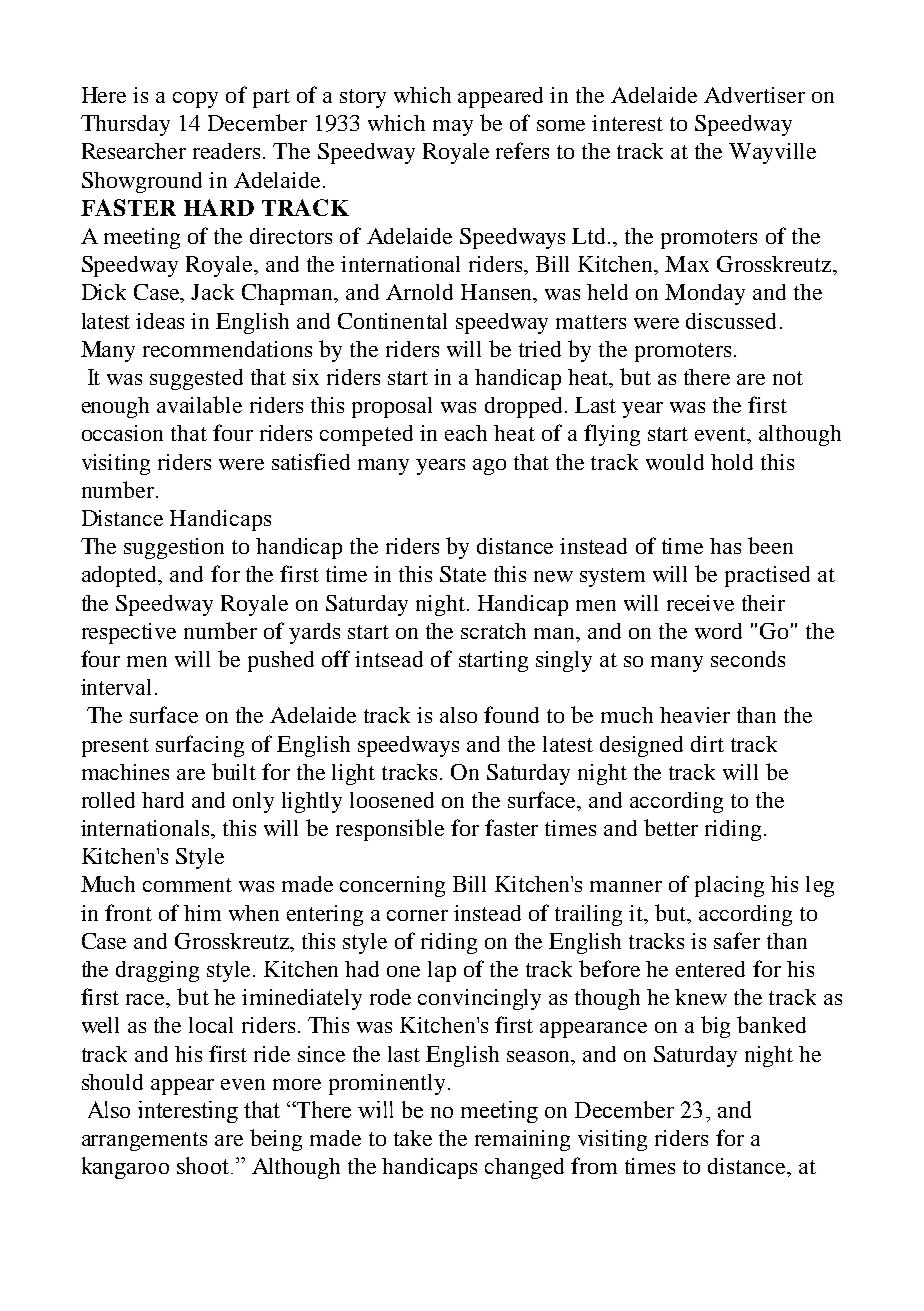 This image has height=1311, width=924. I want to click on built, so click(234, 771).
